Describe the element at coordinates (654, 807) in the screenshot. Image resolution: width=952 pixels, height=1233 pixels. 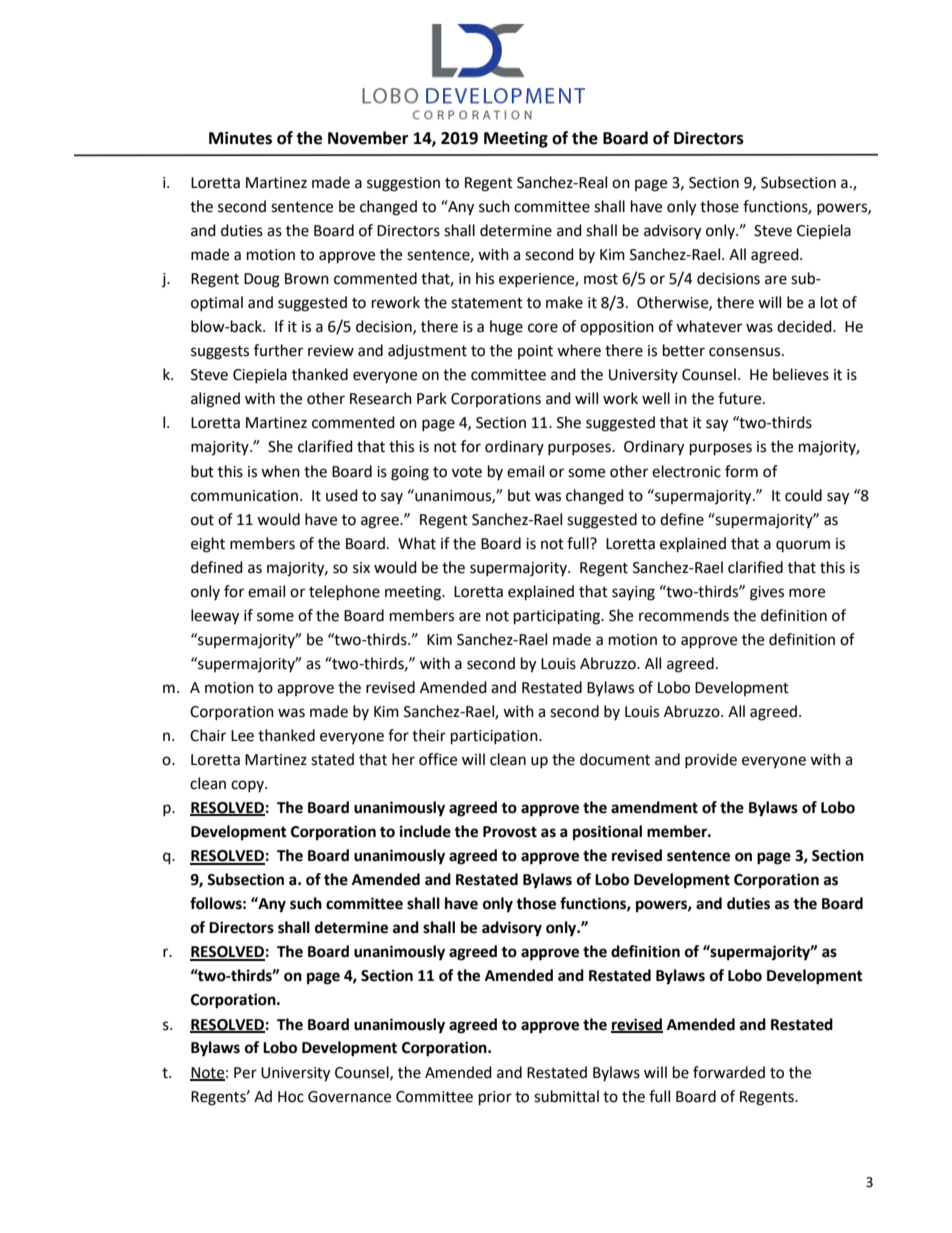
I see `amendment` at that location.
